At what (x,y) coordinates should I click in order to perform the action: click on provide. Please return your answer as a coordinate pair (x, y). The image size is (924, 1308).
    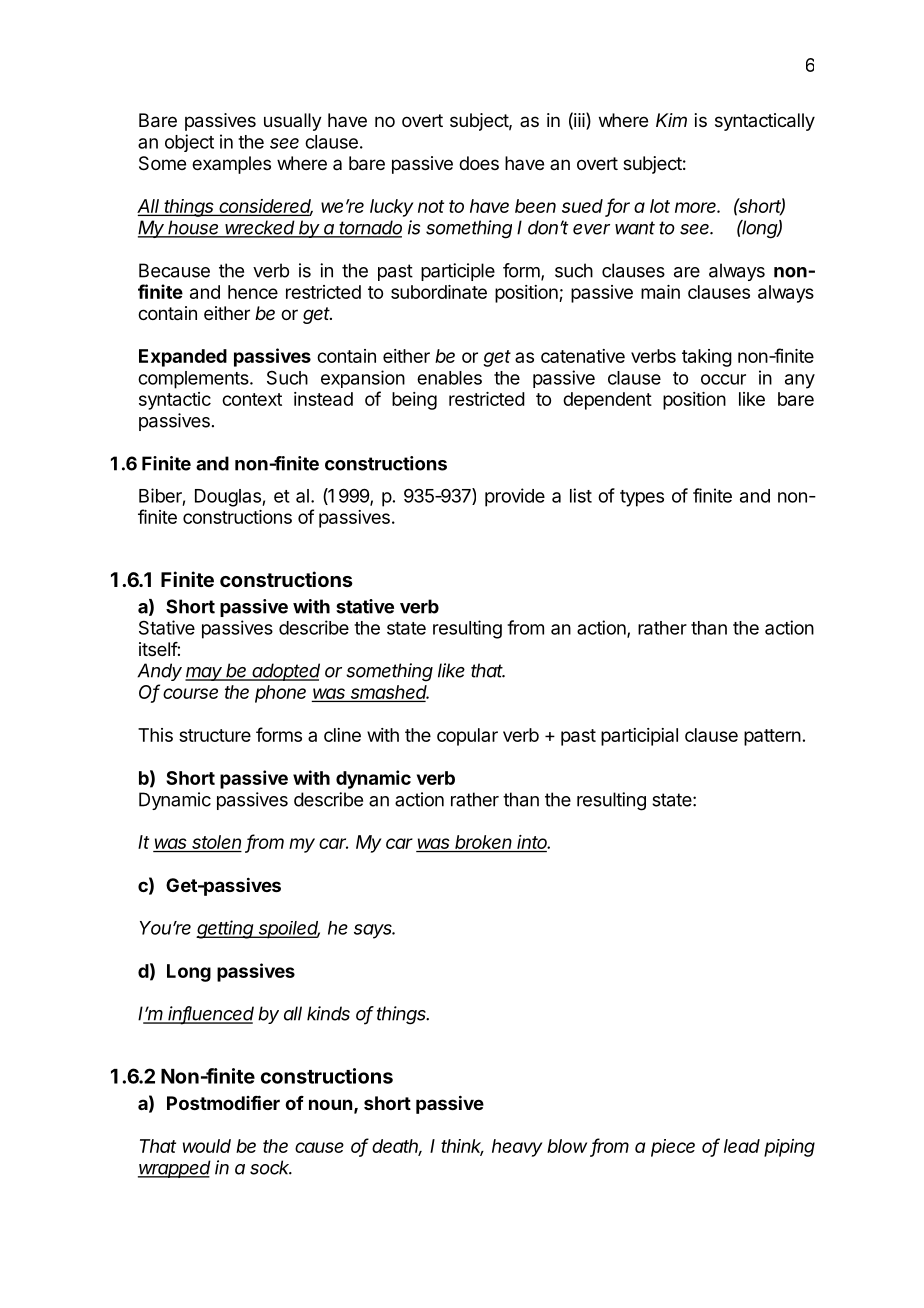
    Looking at the image, I should click on (515, 497).
